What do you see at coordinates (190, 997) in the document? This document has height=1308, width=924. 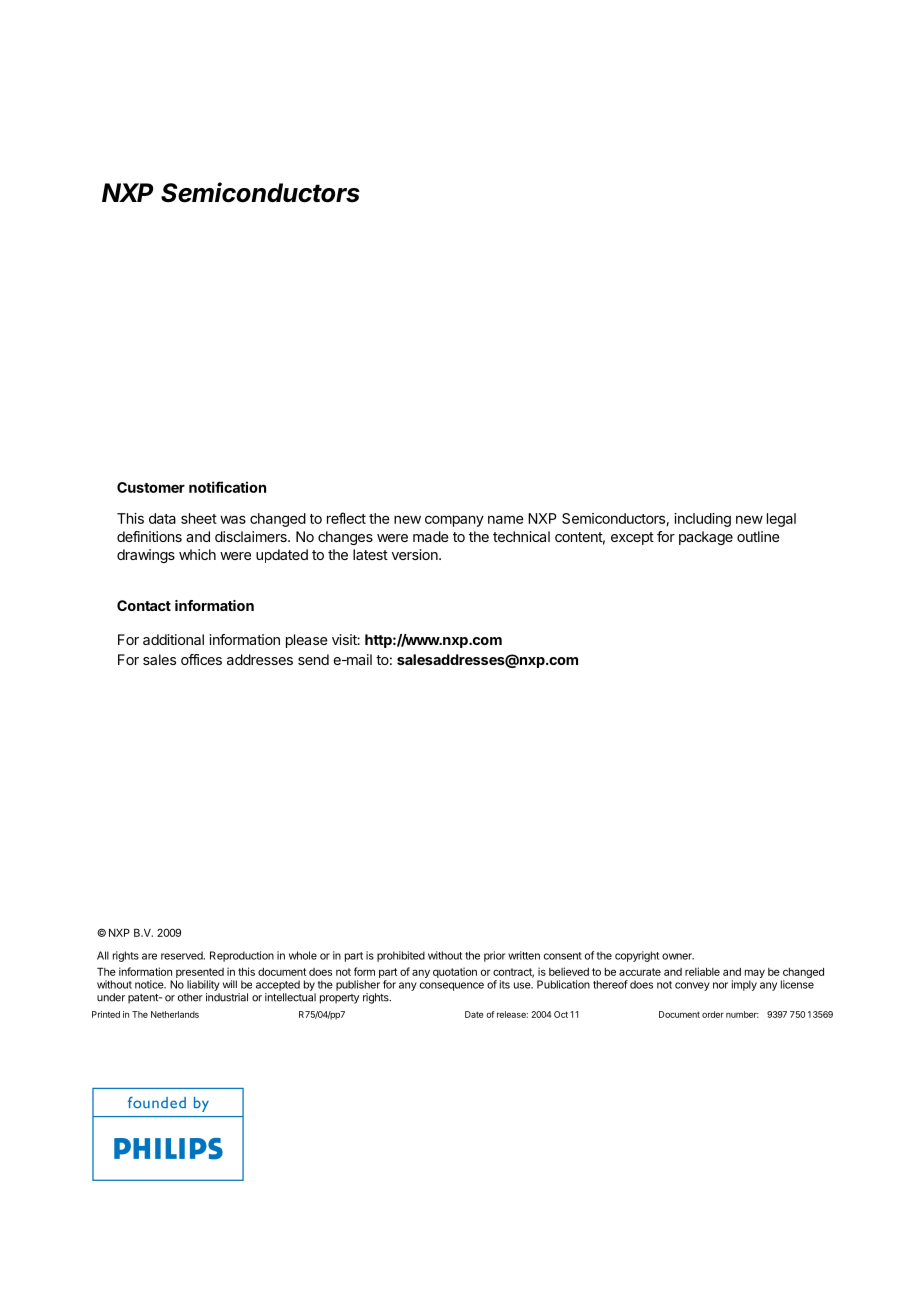 I see `other` at bounding box center [190, 997].
